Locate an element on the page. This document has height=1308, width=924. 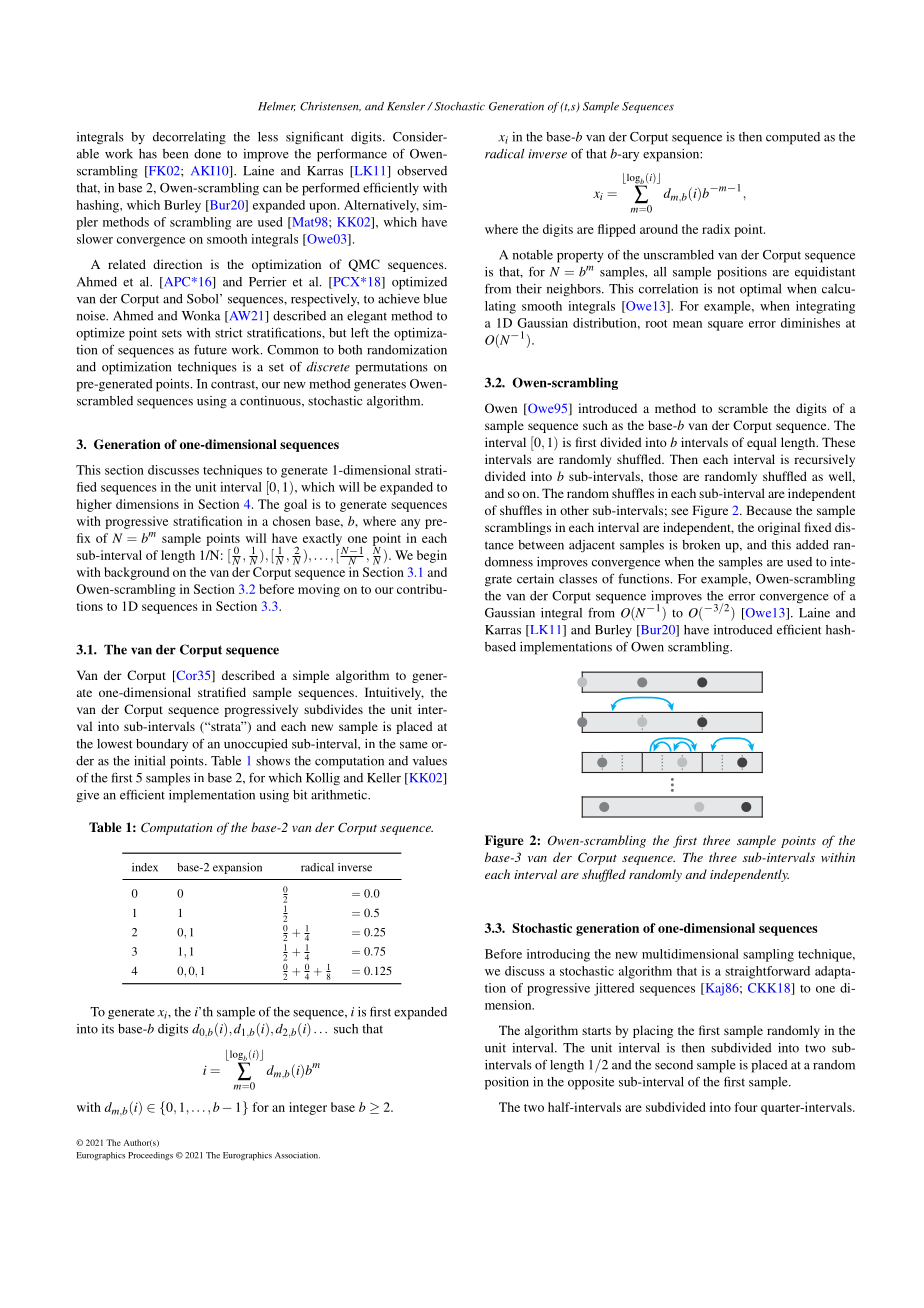
sampling is located at coordinates (768, 955).
